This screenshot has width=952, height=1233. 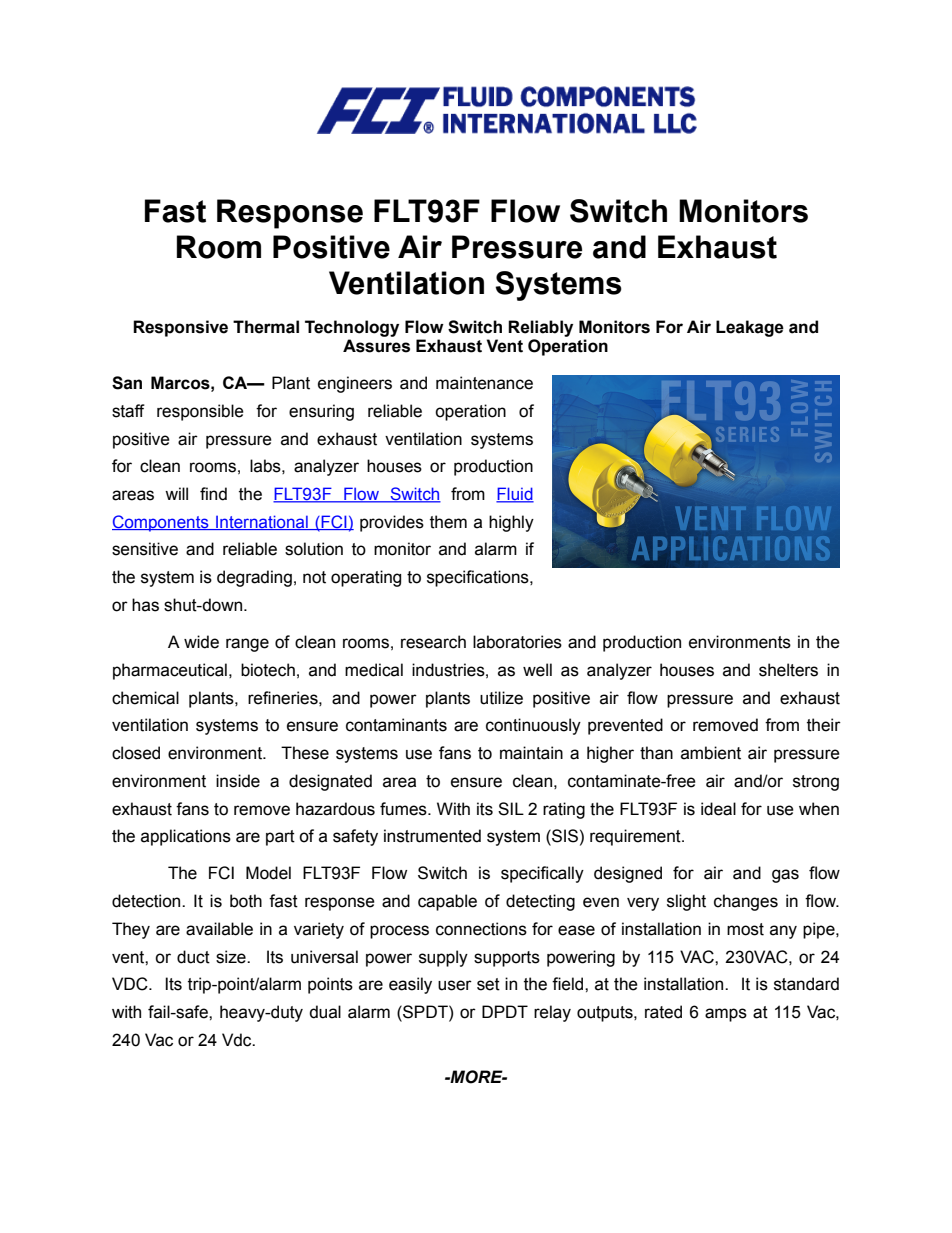 I want to click on shelters, so click(x=788, y=670).
